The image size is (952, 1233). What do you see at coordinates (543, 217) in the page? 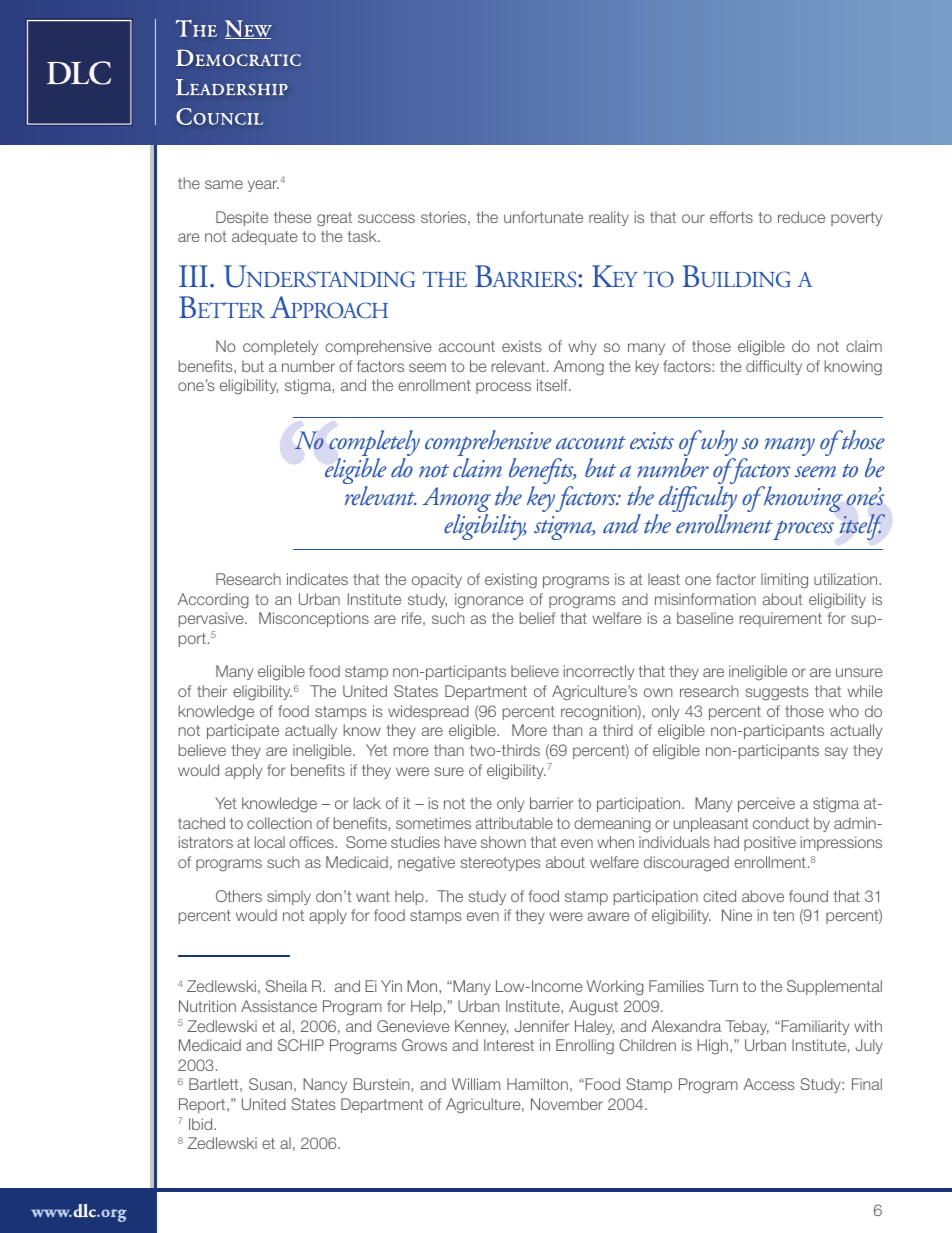
I see `unfortunate` at bounding box center [543, 217].
